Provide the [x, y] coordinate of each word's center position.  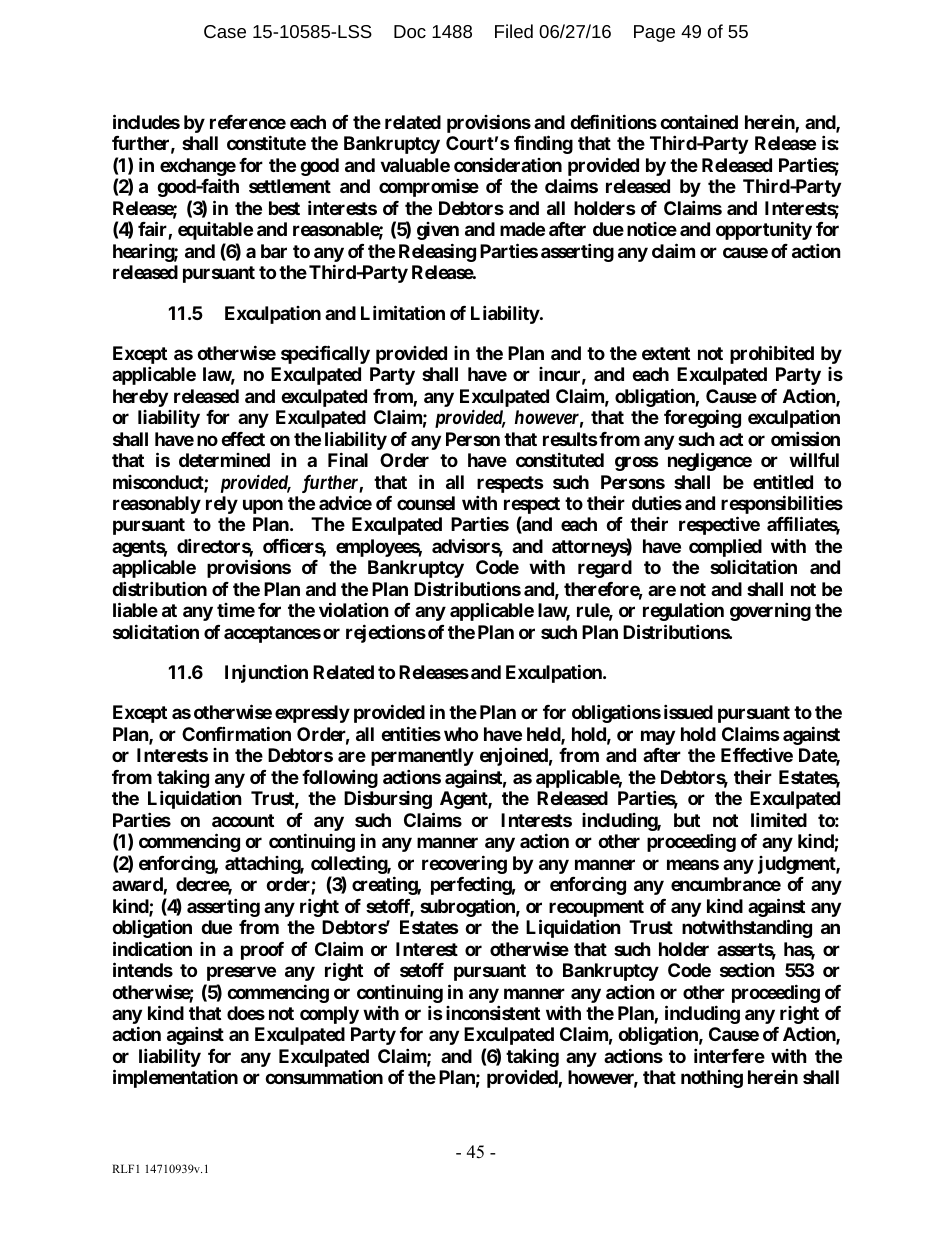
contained [699, 122]
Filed [514, 31]
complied [725, 549]
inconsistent [493, 1012]
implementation [175, 1079]
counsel [426, 503]
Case [225, 31]
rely [222, 505]
